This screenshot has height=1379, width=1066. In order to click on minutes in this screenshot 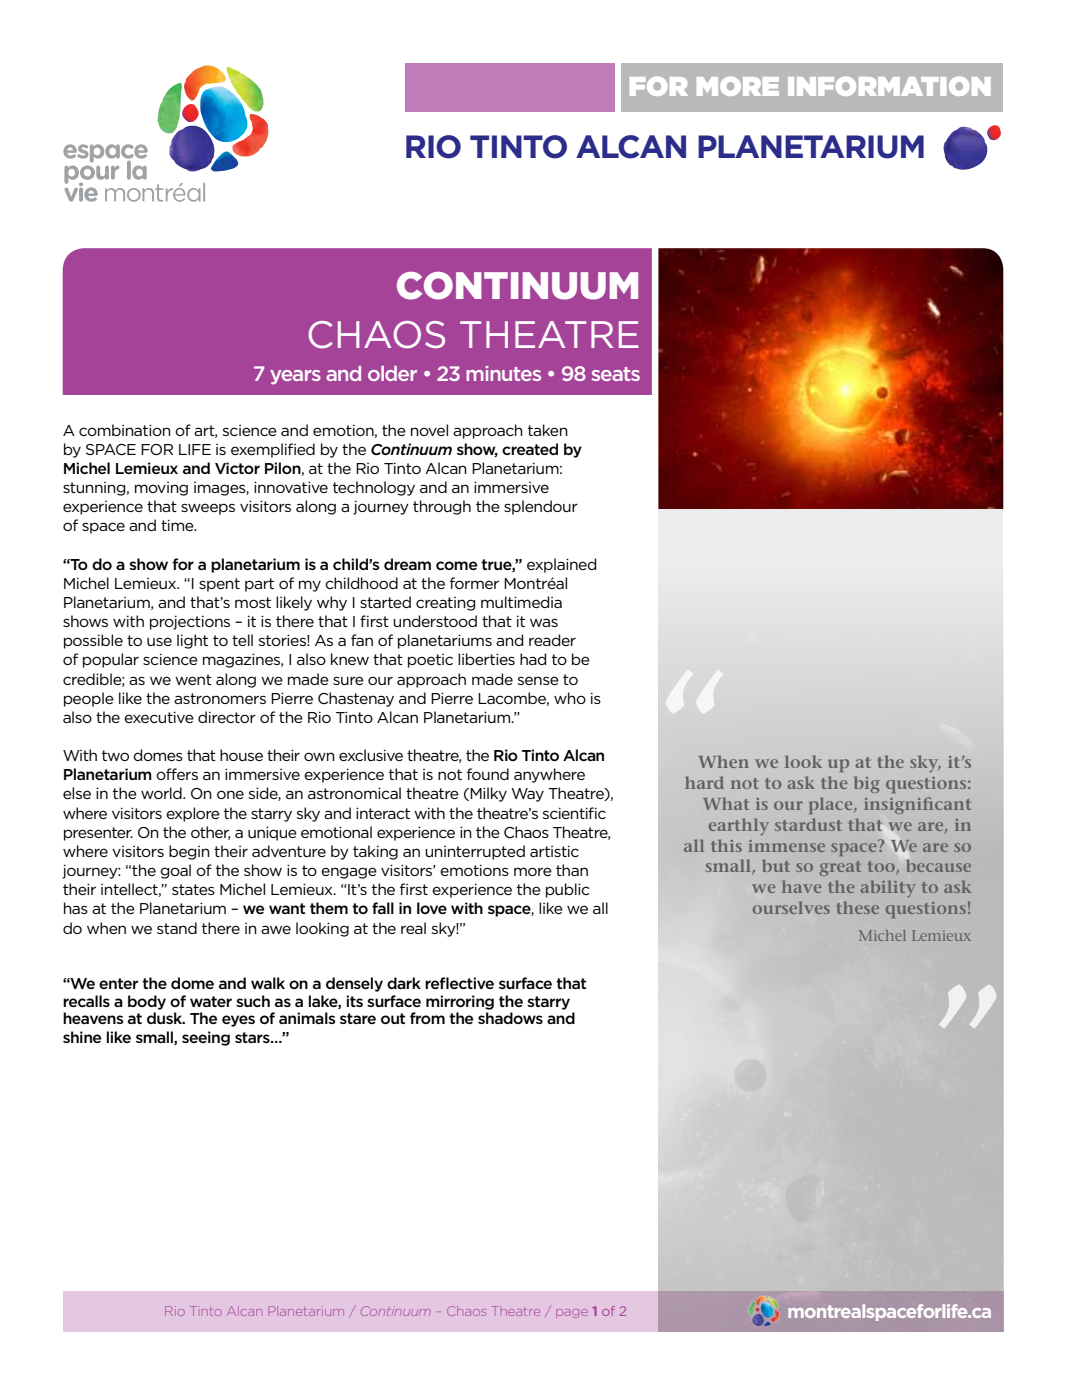, I will do `click(503, 373)`.
